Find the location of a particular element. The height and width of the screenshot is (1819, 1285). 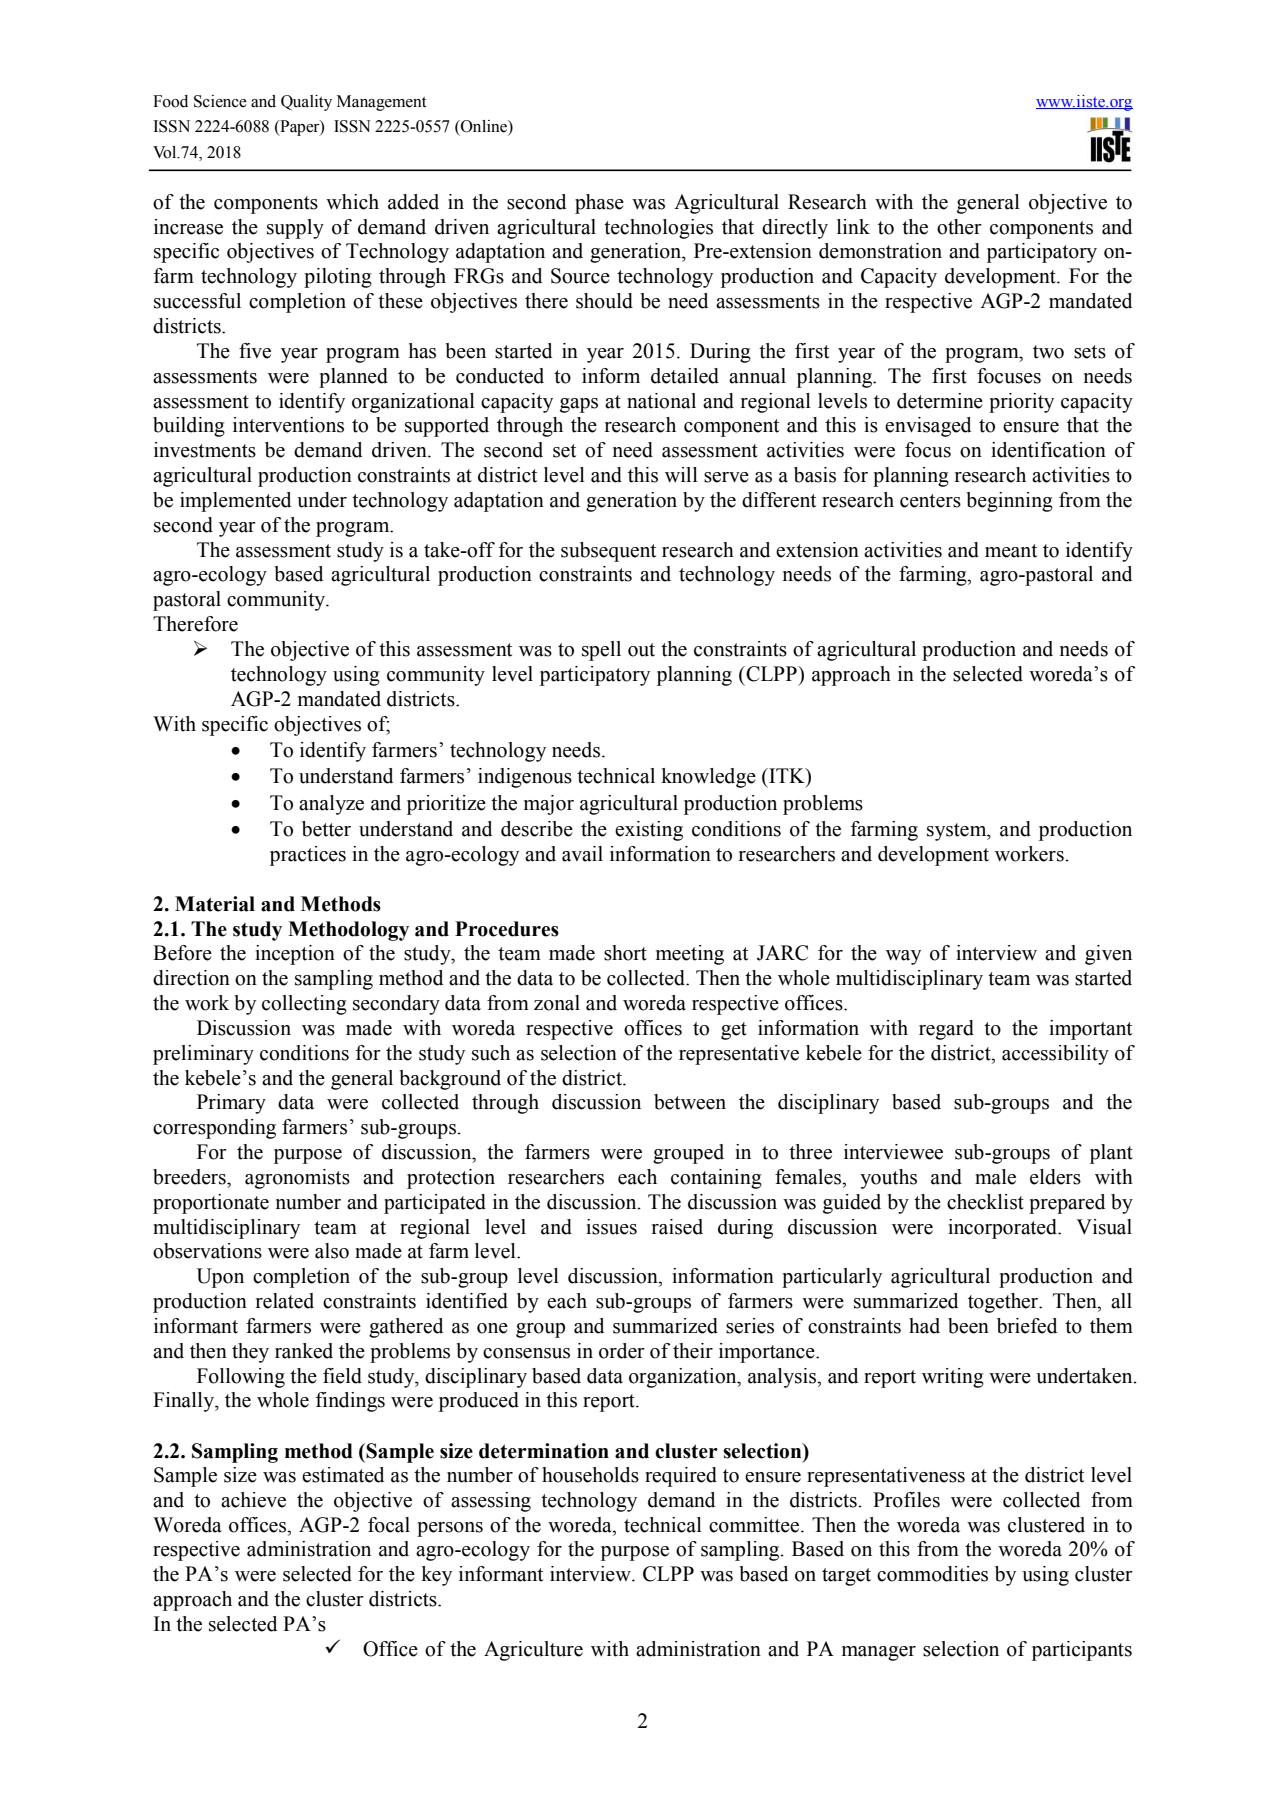

achieve is located at coordinates (253, 1500).
